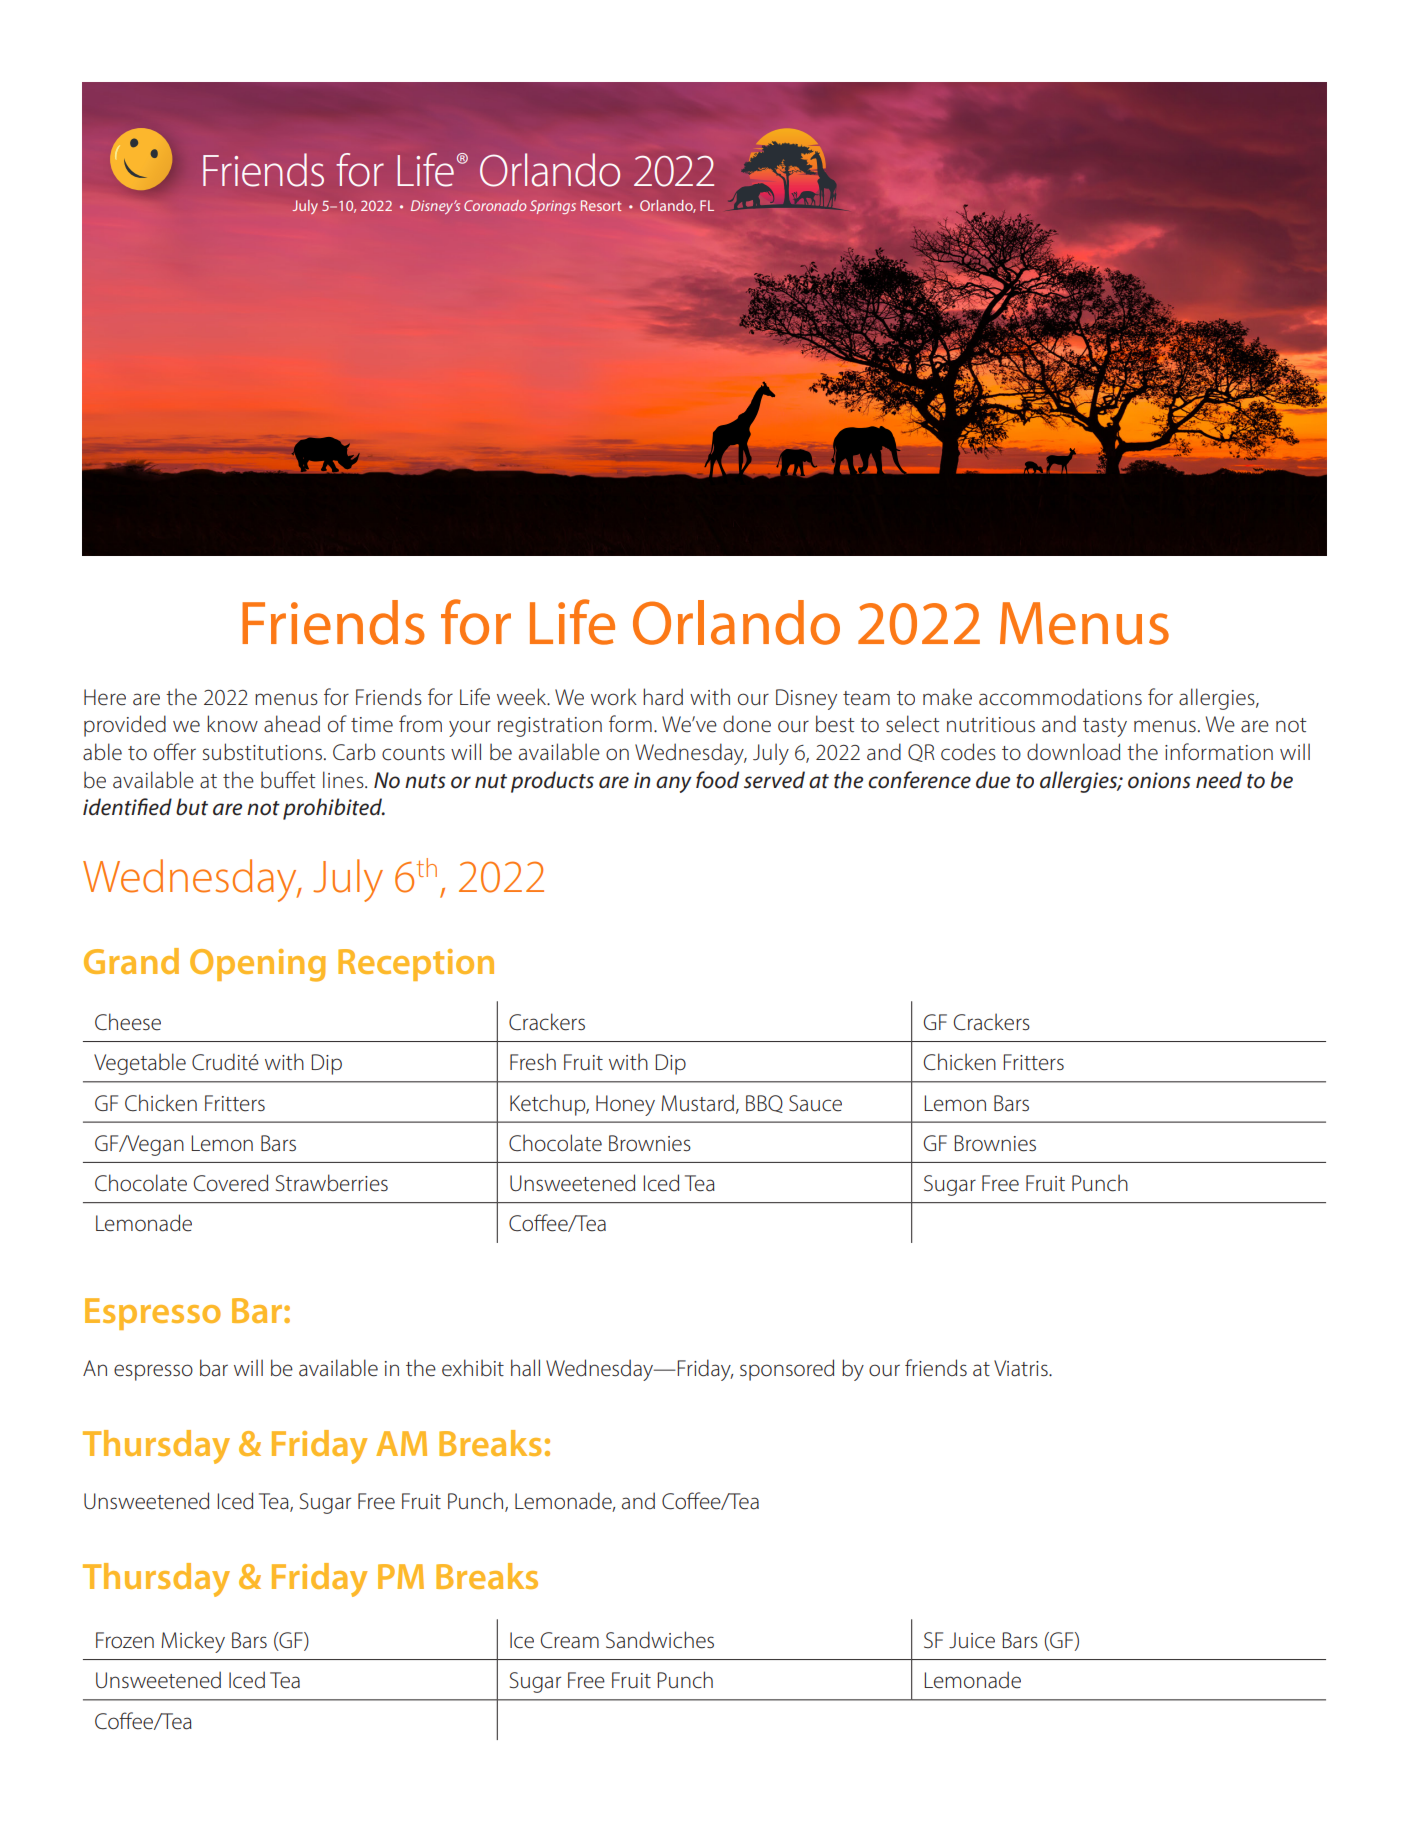  Describe the element at coordinates (601, 205) in the screenshot. I see `Resort` at that location.
